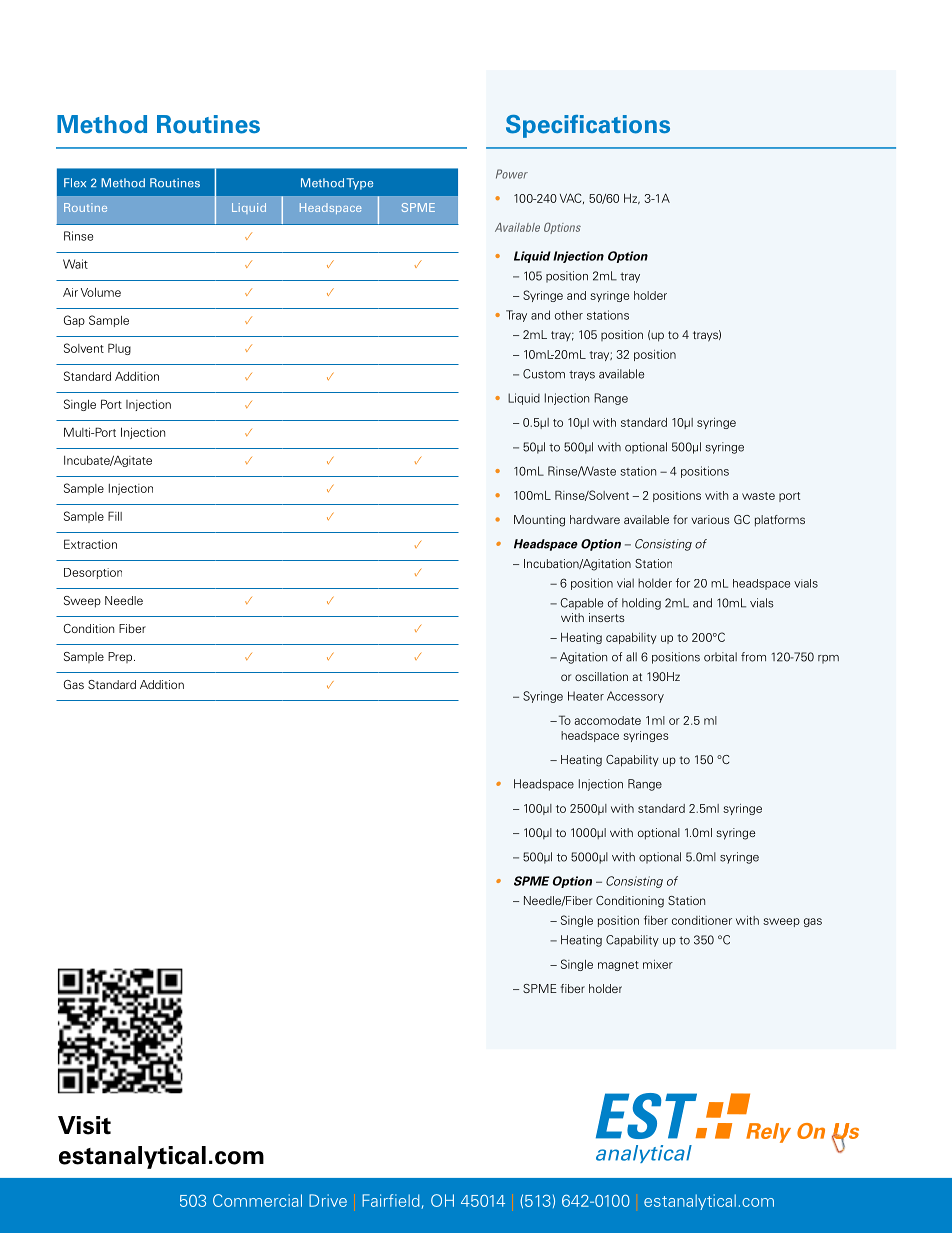 This image has width=952, height=1233. Describe the element at coordinates (75, 183) in the image. I see `Flex` at that location.
